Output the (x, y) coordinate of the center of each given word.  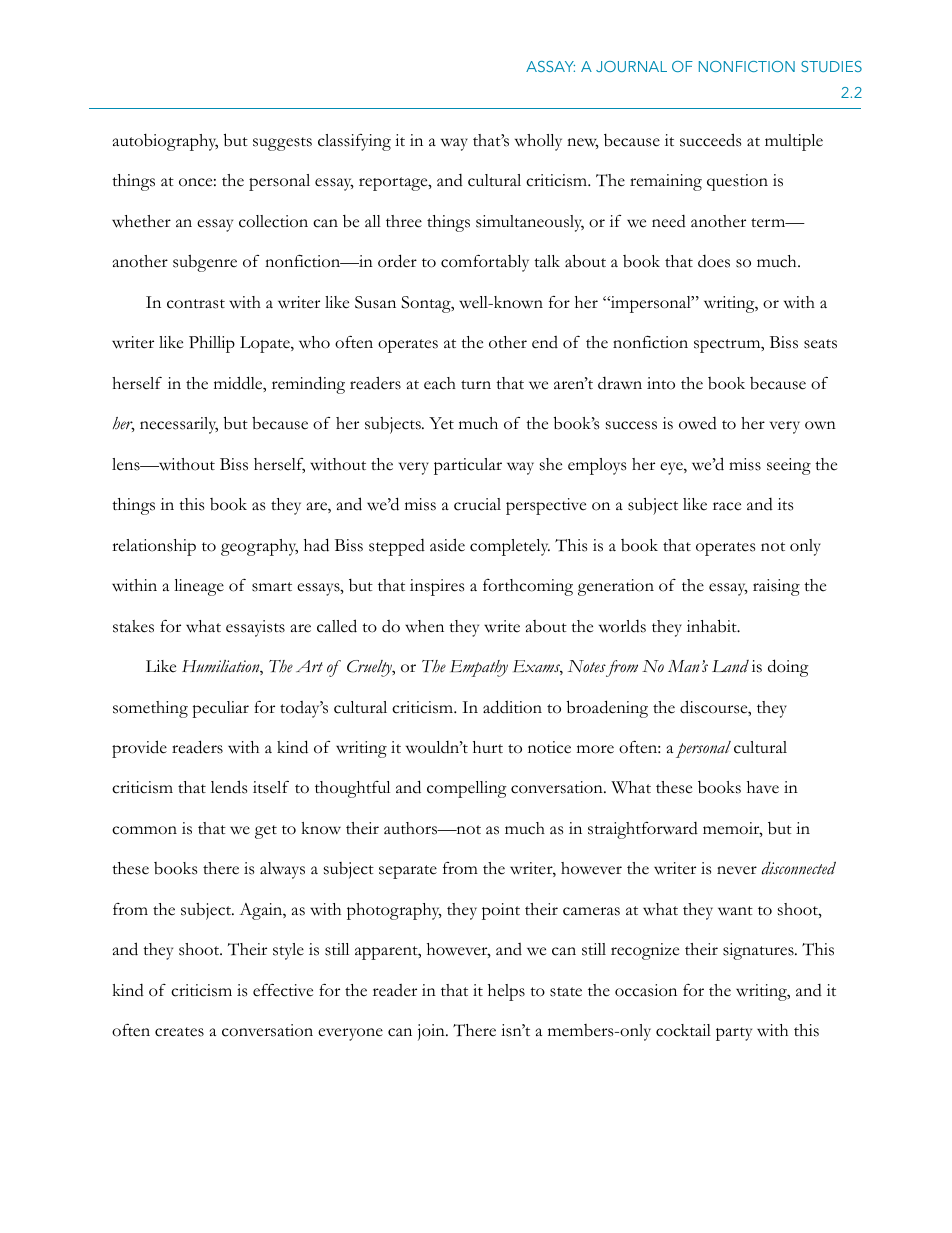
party (734, 1034)
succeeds (710, 140)
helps (506, 992)
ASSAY (550, 66)
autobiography (165, 142)
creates (179, 1032)
